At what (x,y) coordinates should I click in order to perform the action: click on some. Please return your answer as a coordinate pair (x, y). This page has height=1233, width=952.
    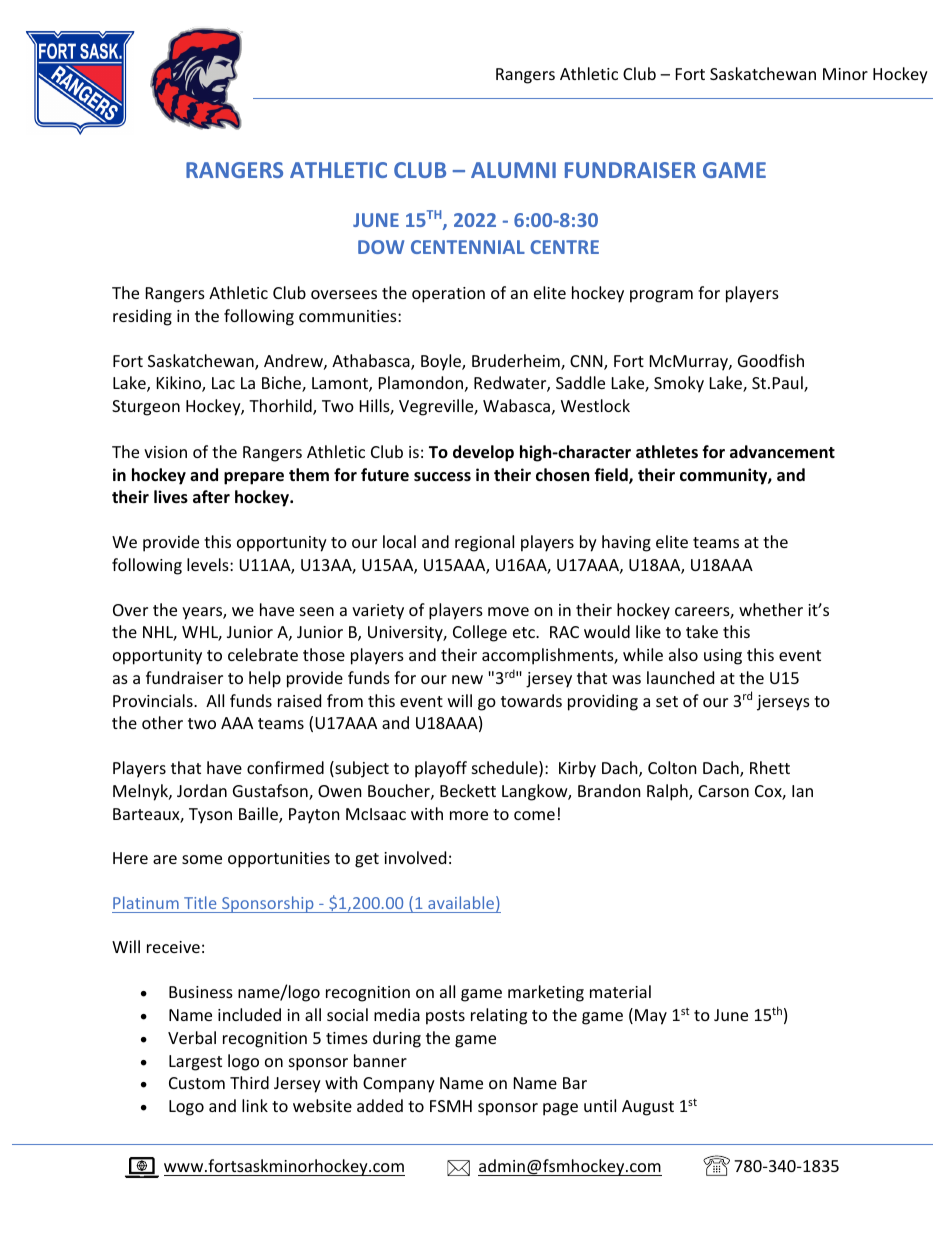
    Looking at the image, I should click on (202, 859).
